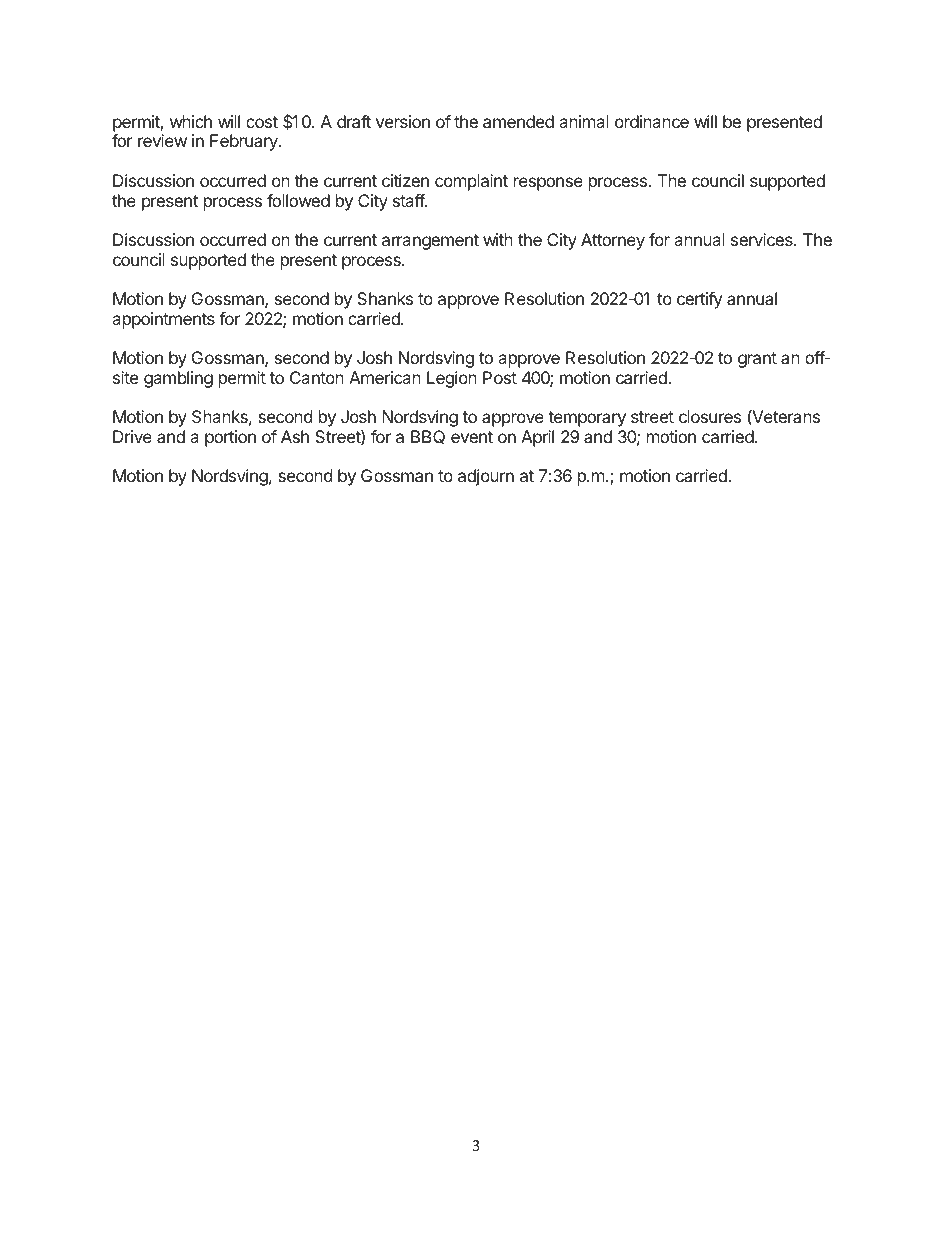  Describe the element at coordinates (757, 360) in the screenshot. I see `grant` at that location.
